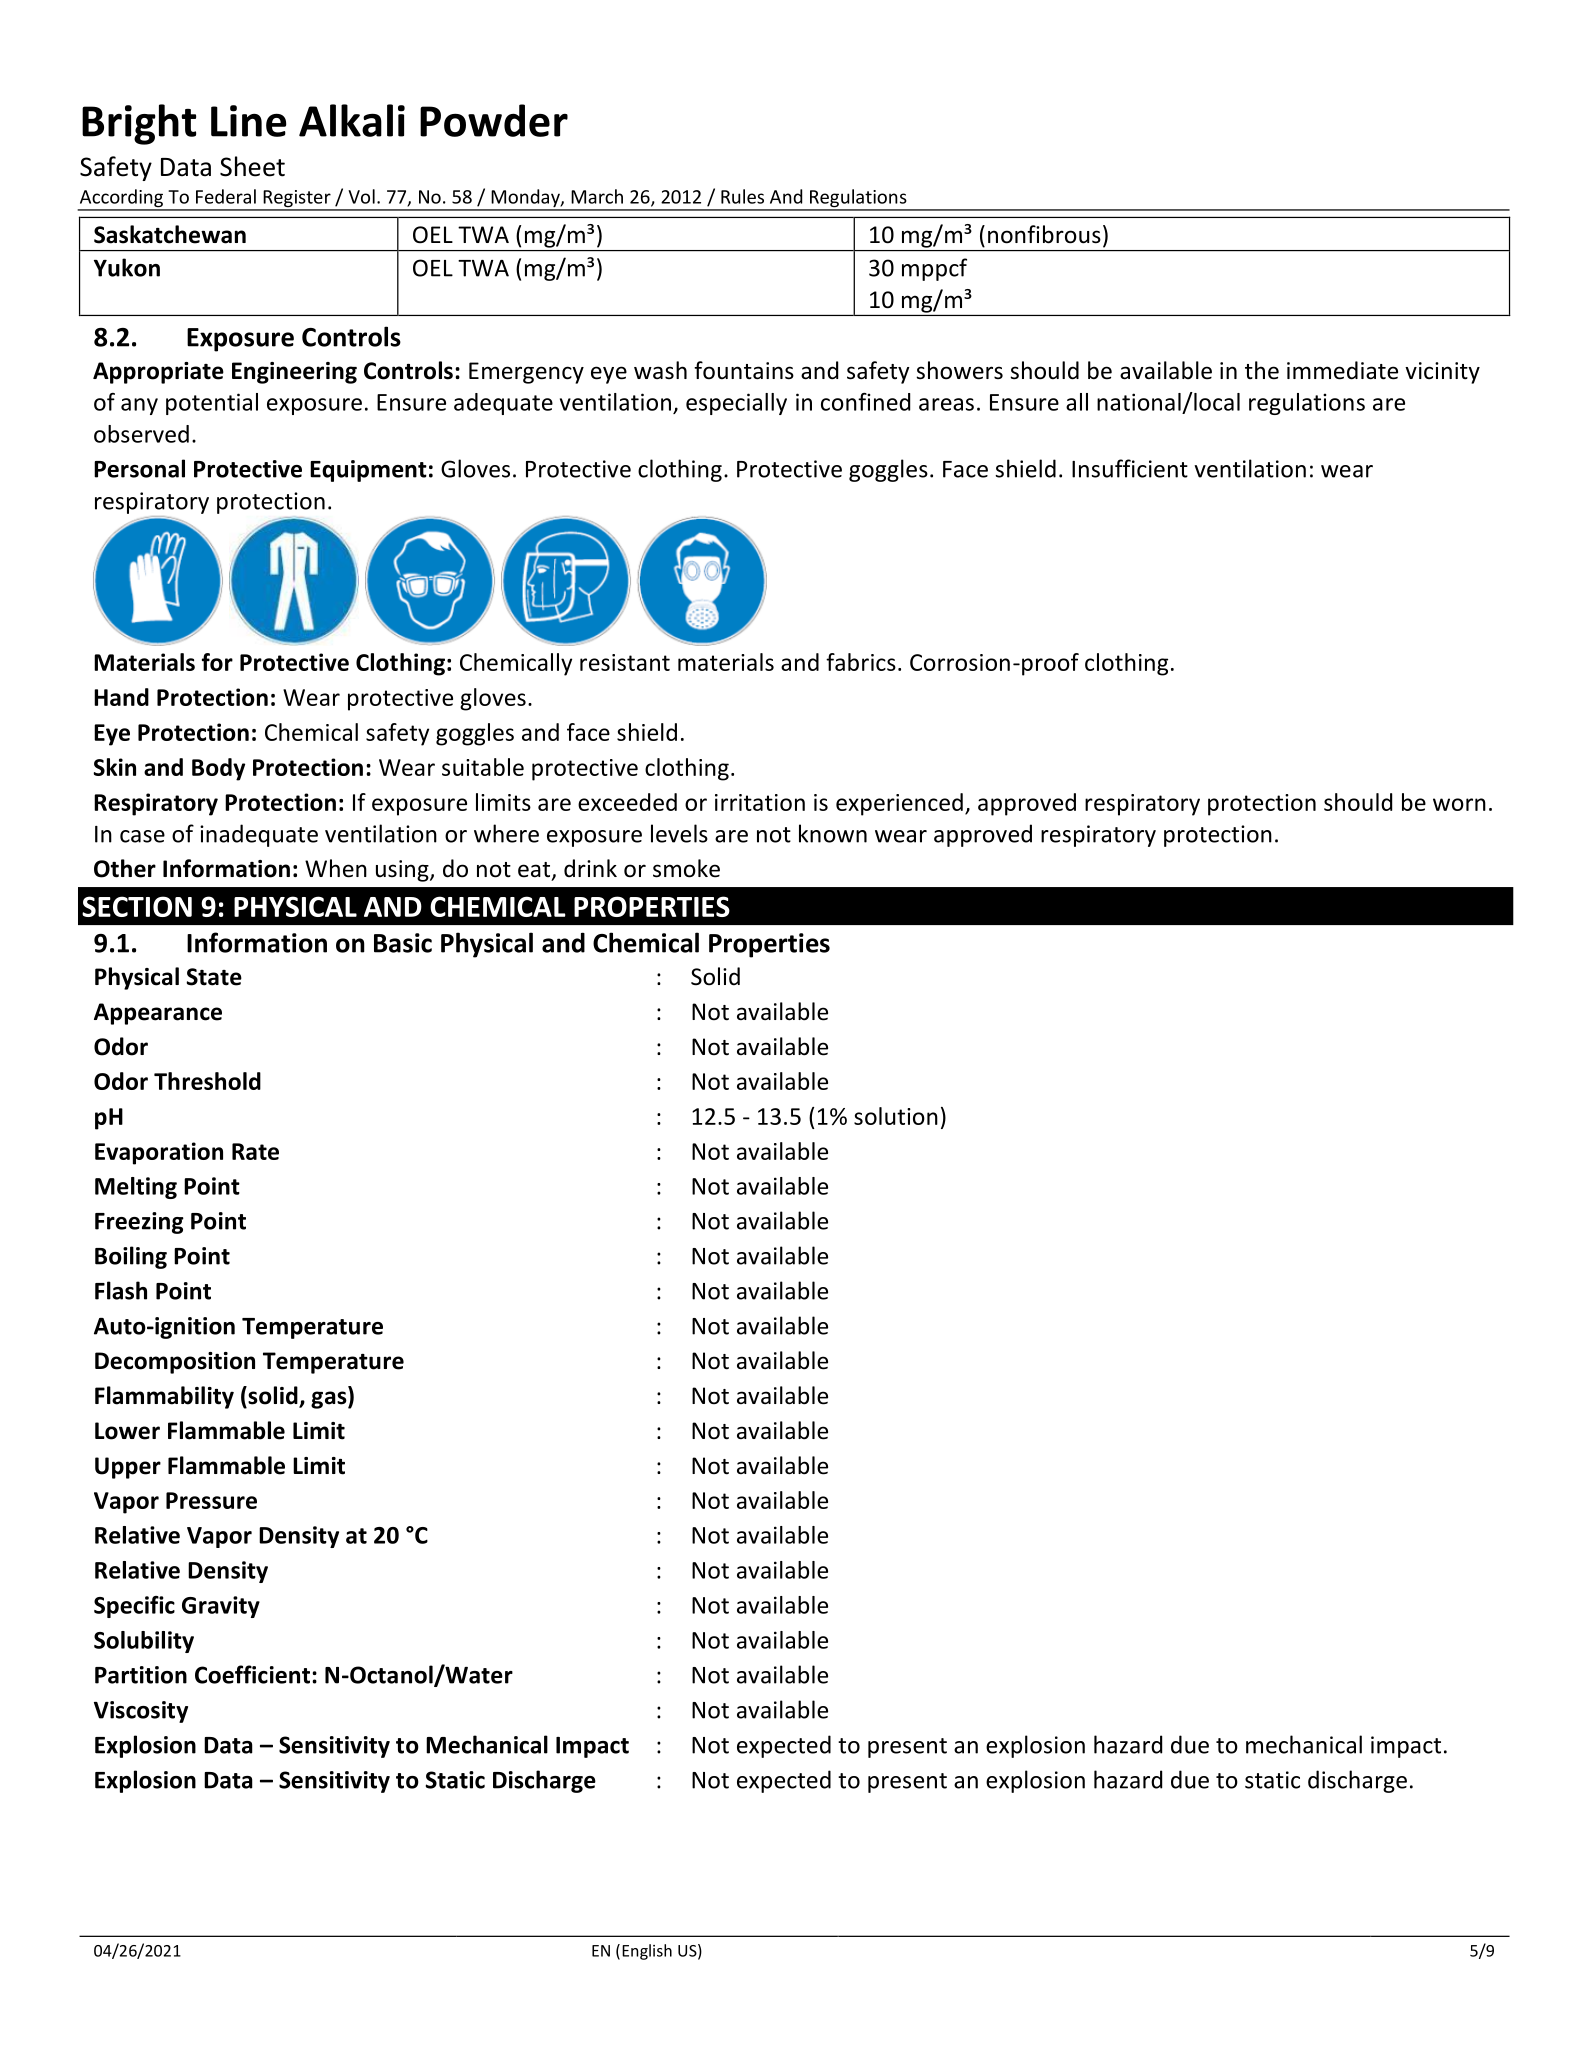 The width and height of the page is (1591, 2059). What do you see at coordinates (742, 196) in the page?
I see `Rules` at bounding box center [742, 196].
